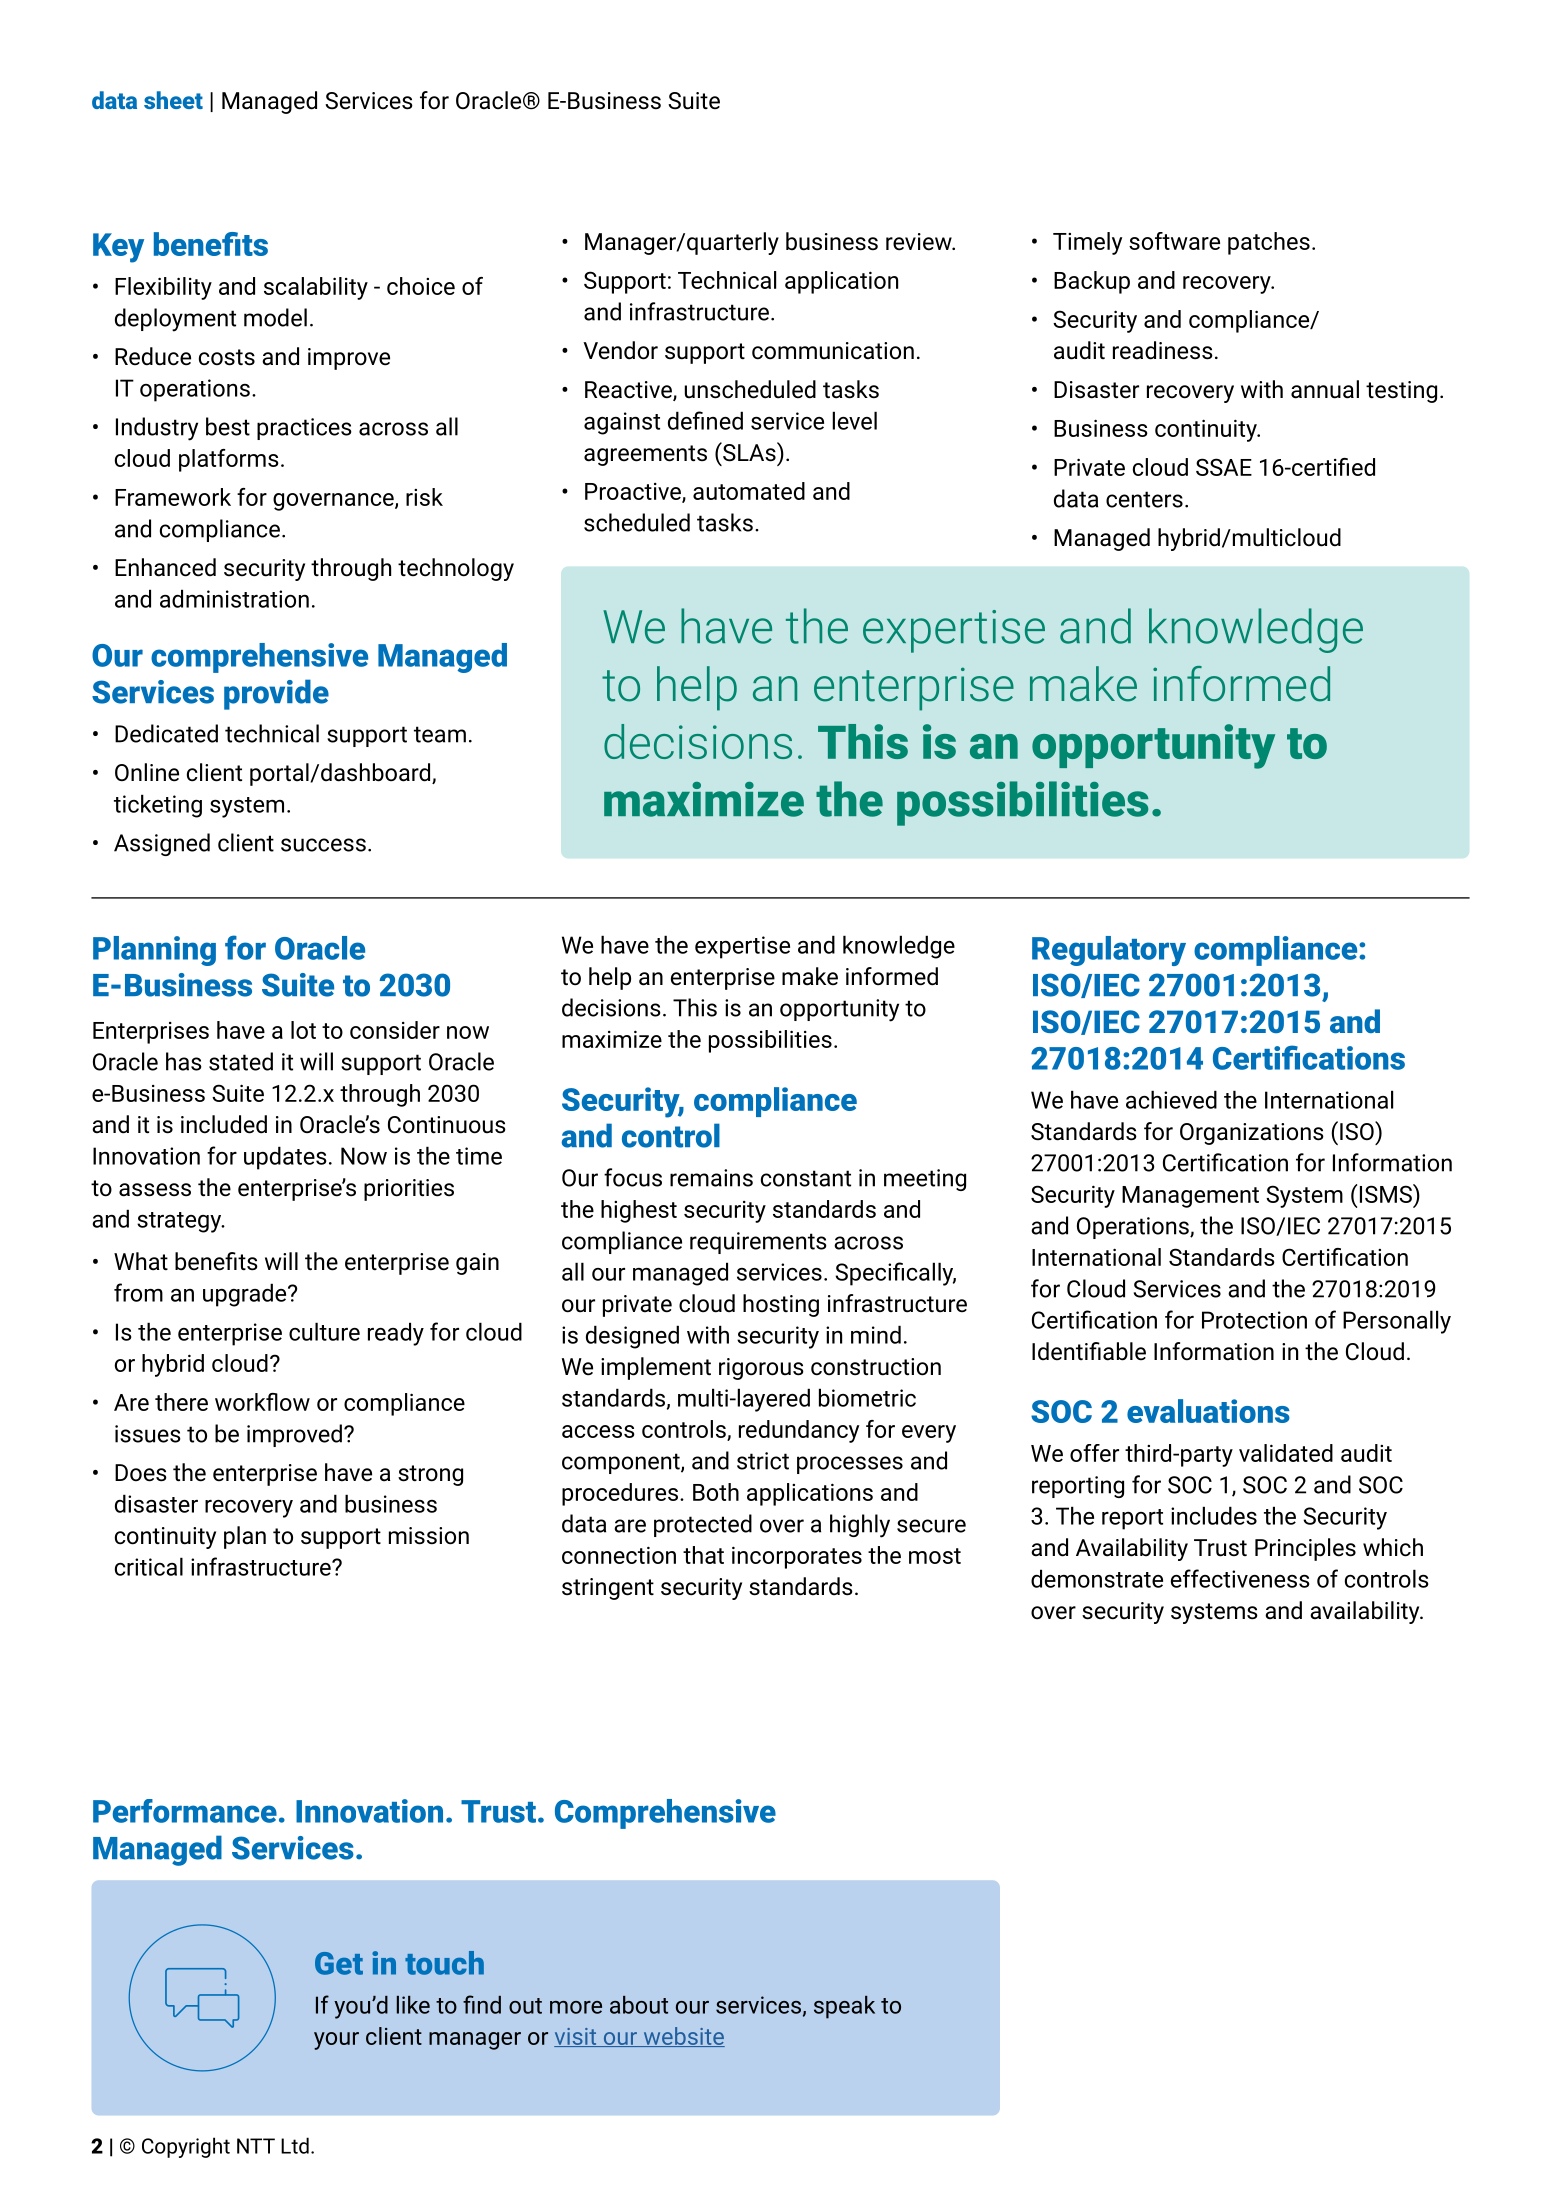 The width and height of the page is (1561, 2207). What do you see at coordinates (1269, 243) in the page?
I see `patches` at bounding box center [1269, 243].
